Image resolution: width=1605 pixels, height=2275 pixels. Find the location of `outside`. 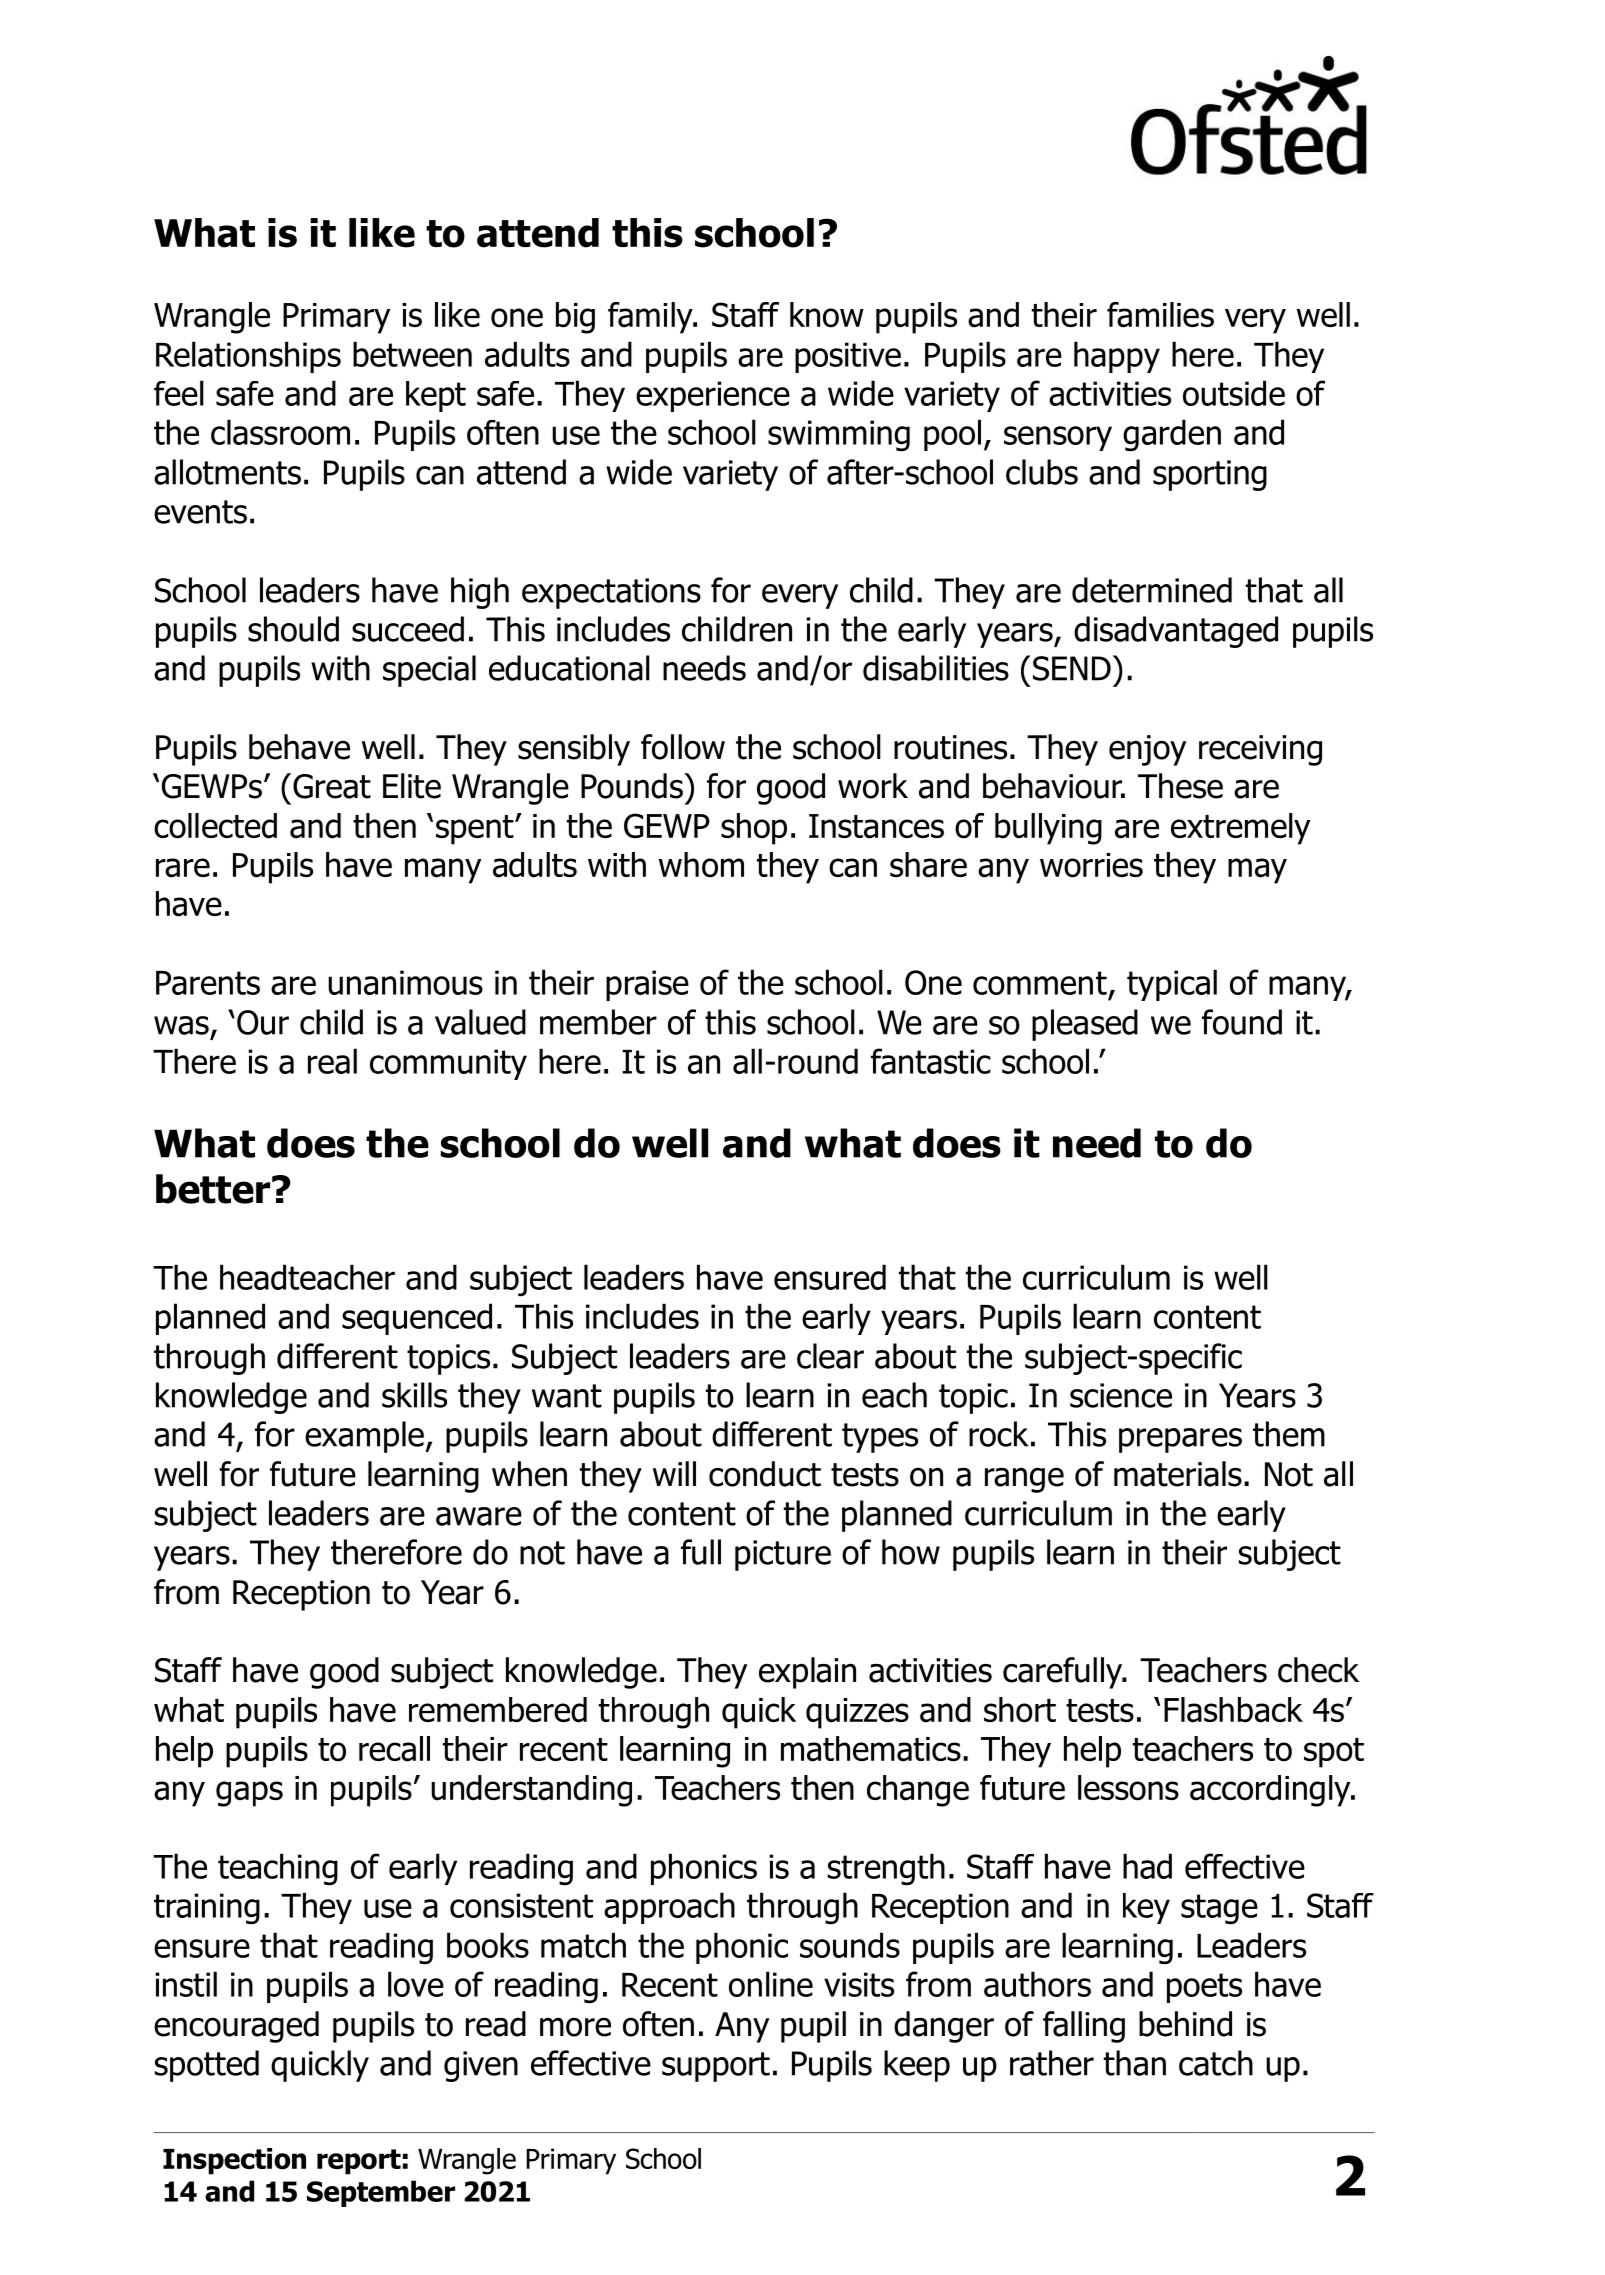

outside is located at coordinates (1234, 393).
